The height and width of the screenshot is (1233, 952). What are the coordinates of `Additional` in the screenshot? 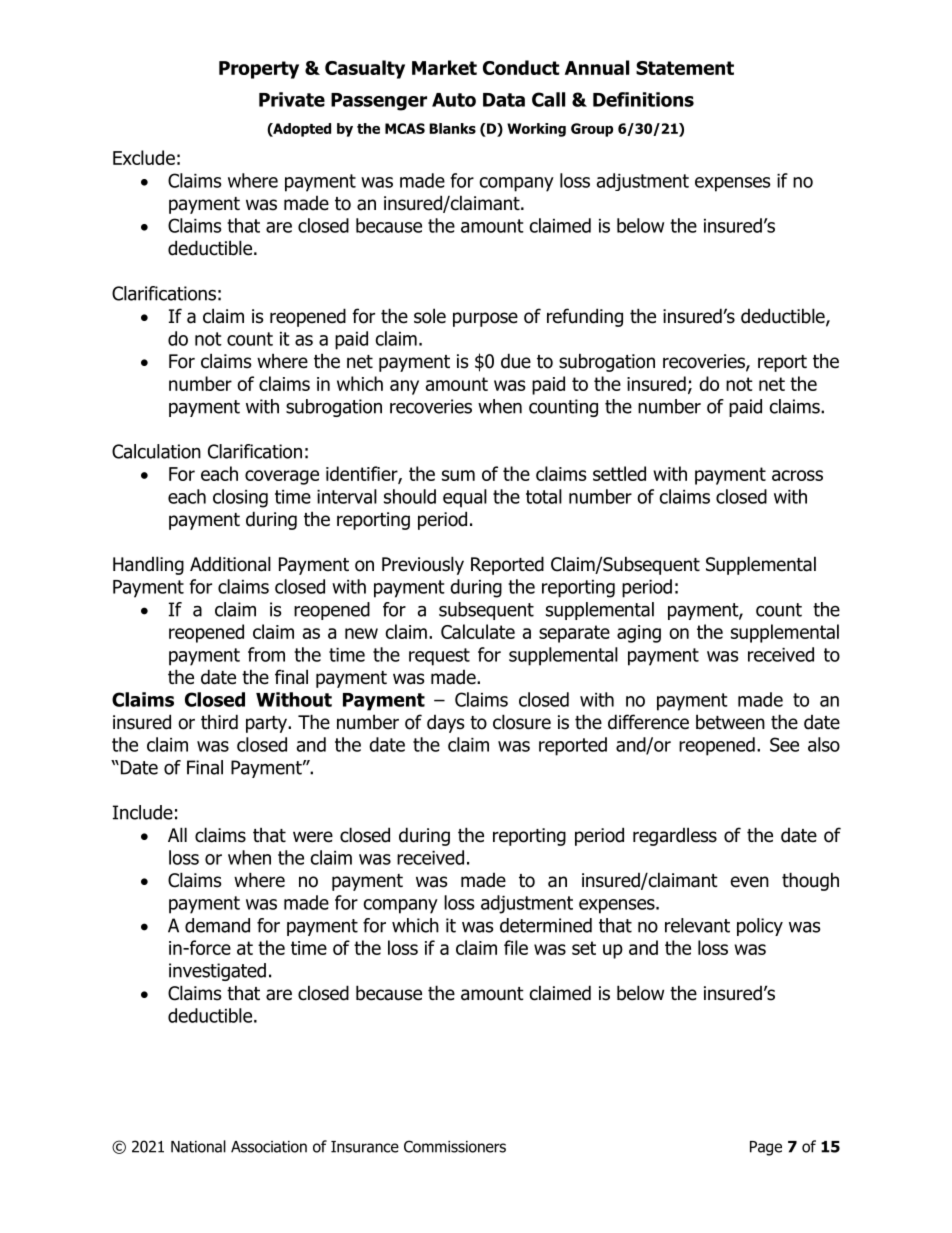 It's located at (230, 564).
